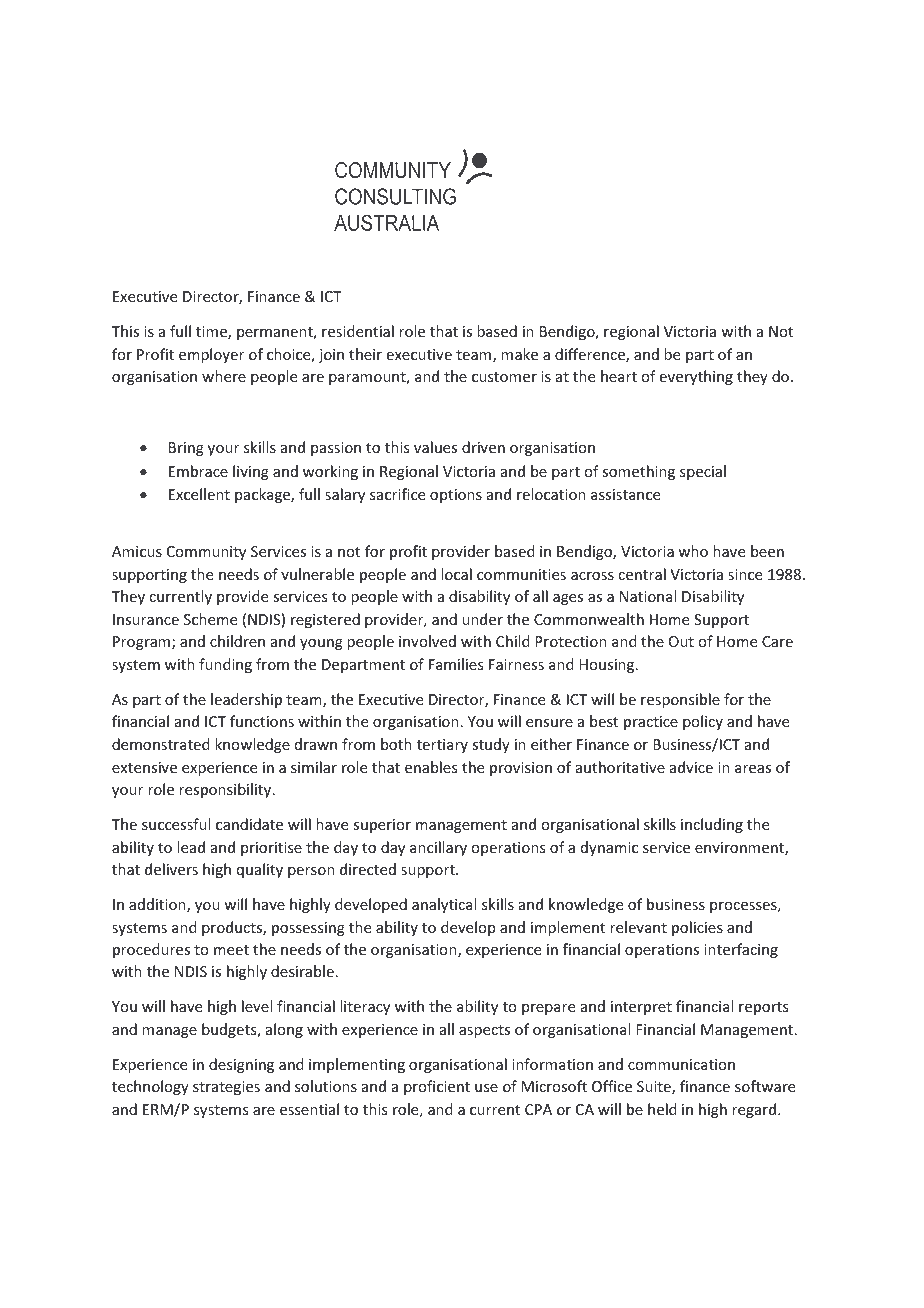 Image resolution: width=924 pixels, height=1308 pixels. What do you see at coordinates (211, 355) in the page?
I see `employer` at bounding box center [211, 355].
